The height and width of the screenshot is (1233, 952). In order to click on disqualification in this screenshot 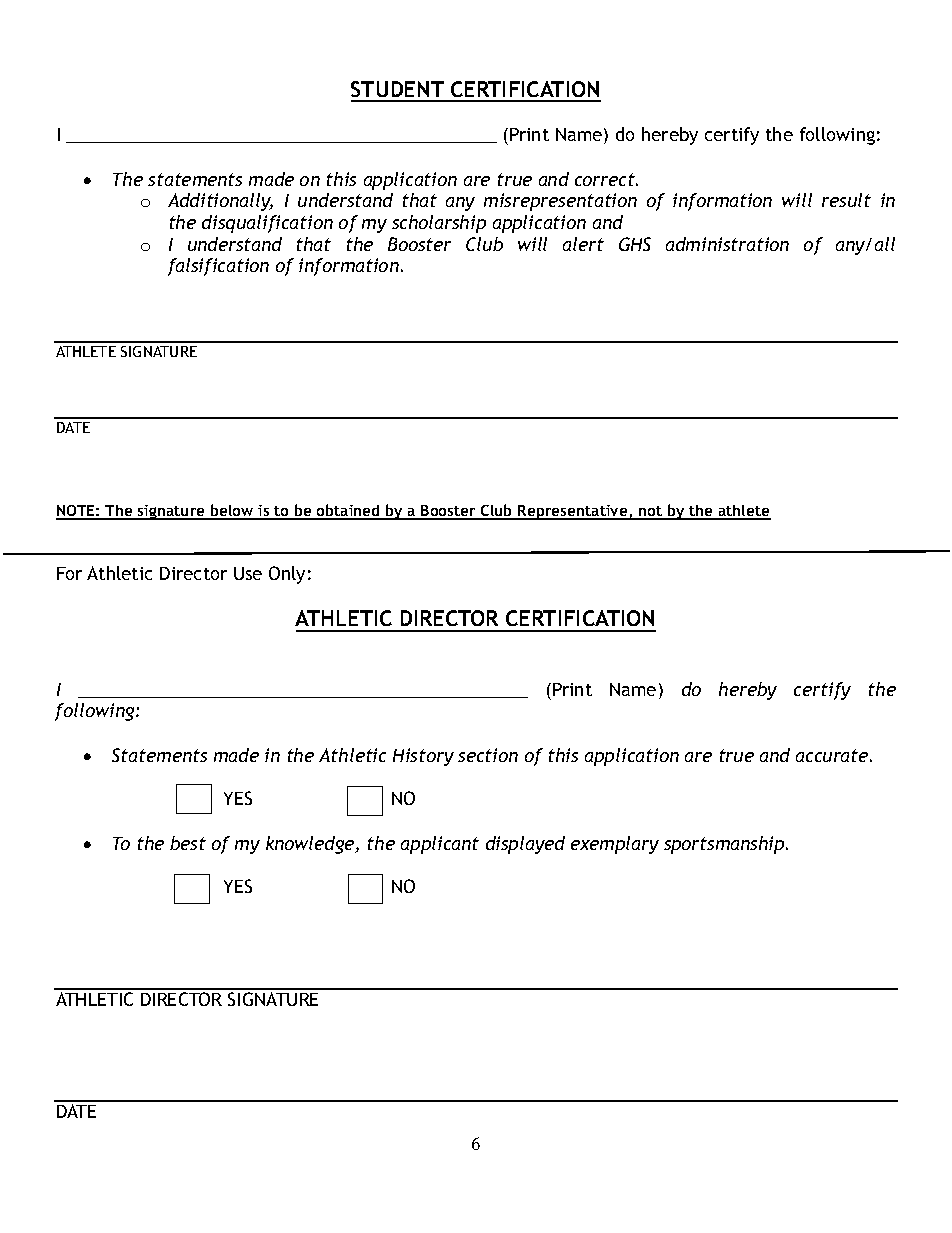, I will do `click(267, 224)`.
